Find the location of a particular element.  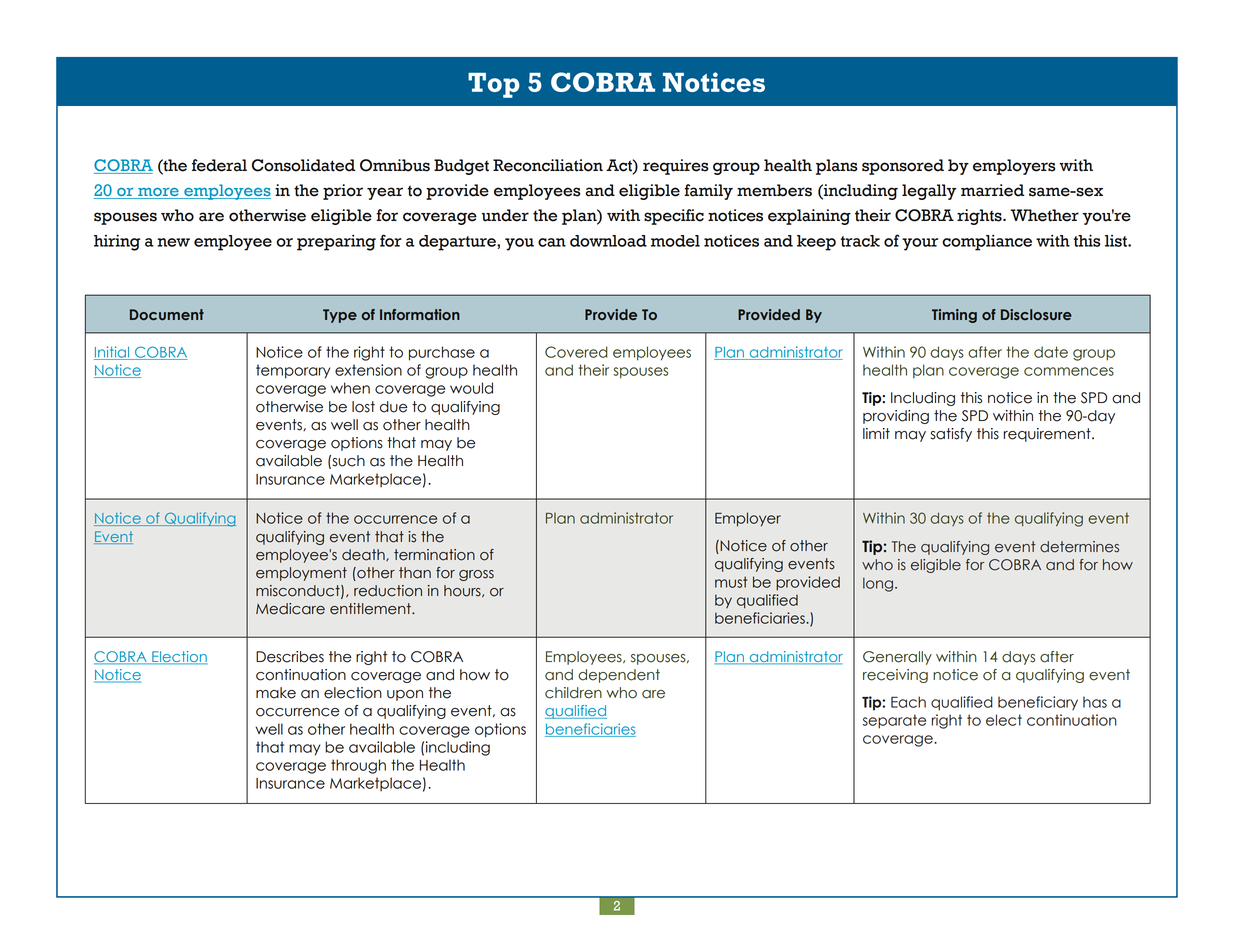

sponsored is located at coordinates (903, 167).
